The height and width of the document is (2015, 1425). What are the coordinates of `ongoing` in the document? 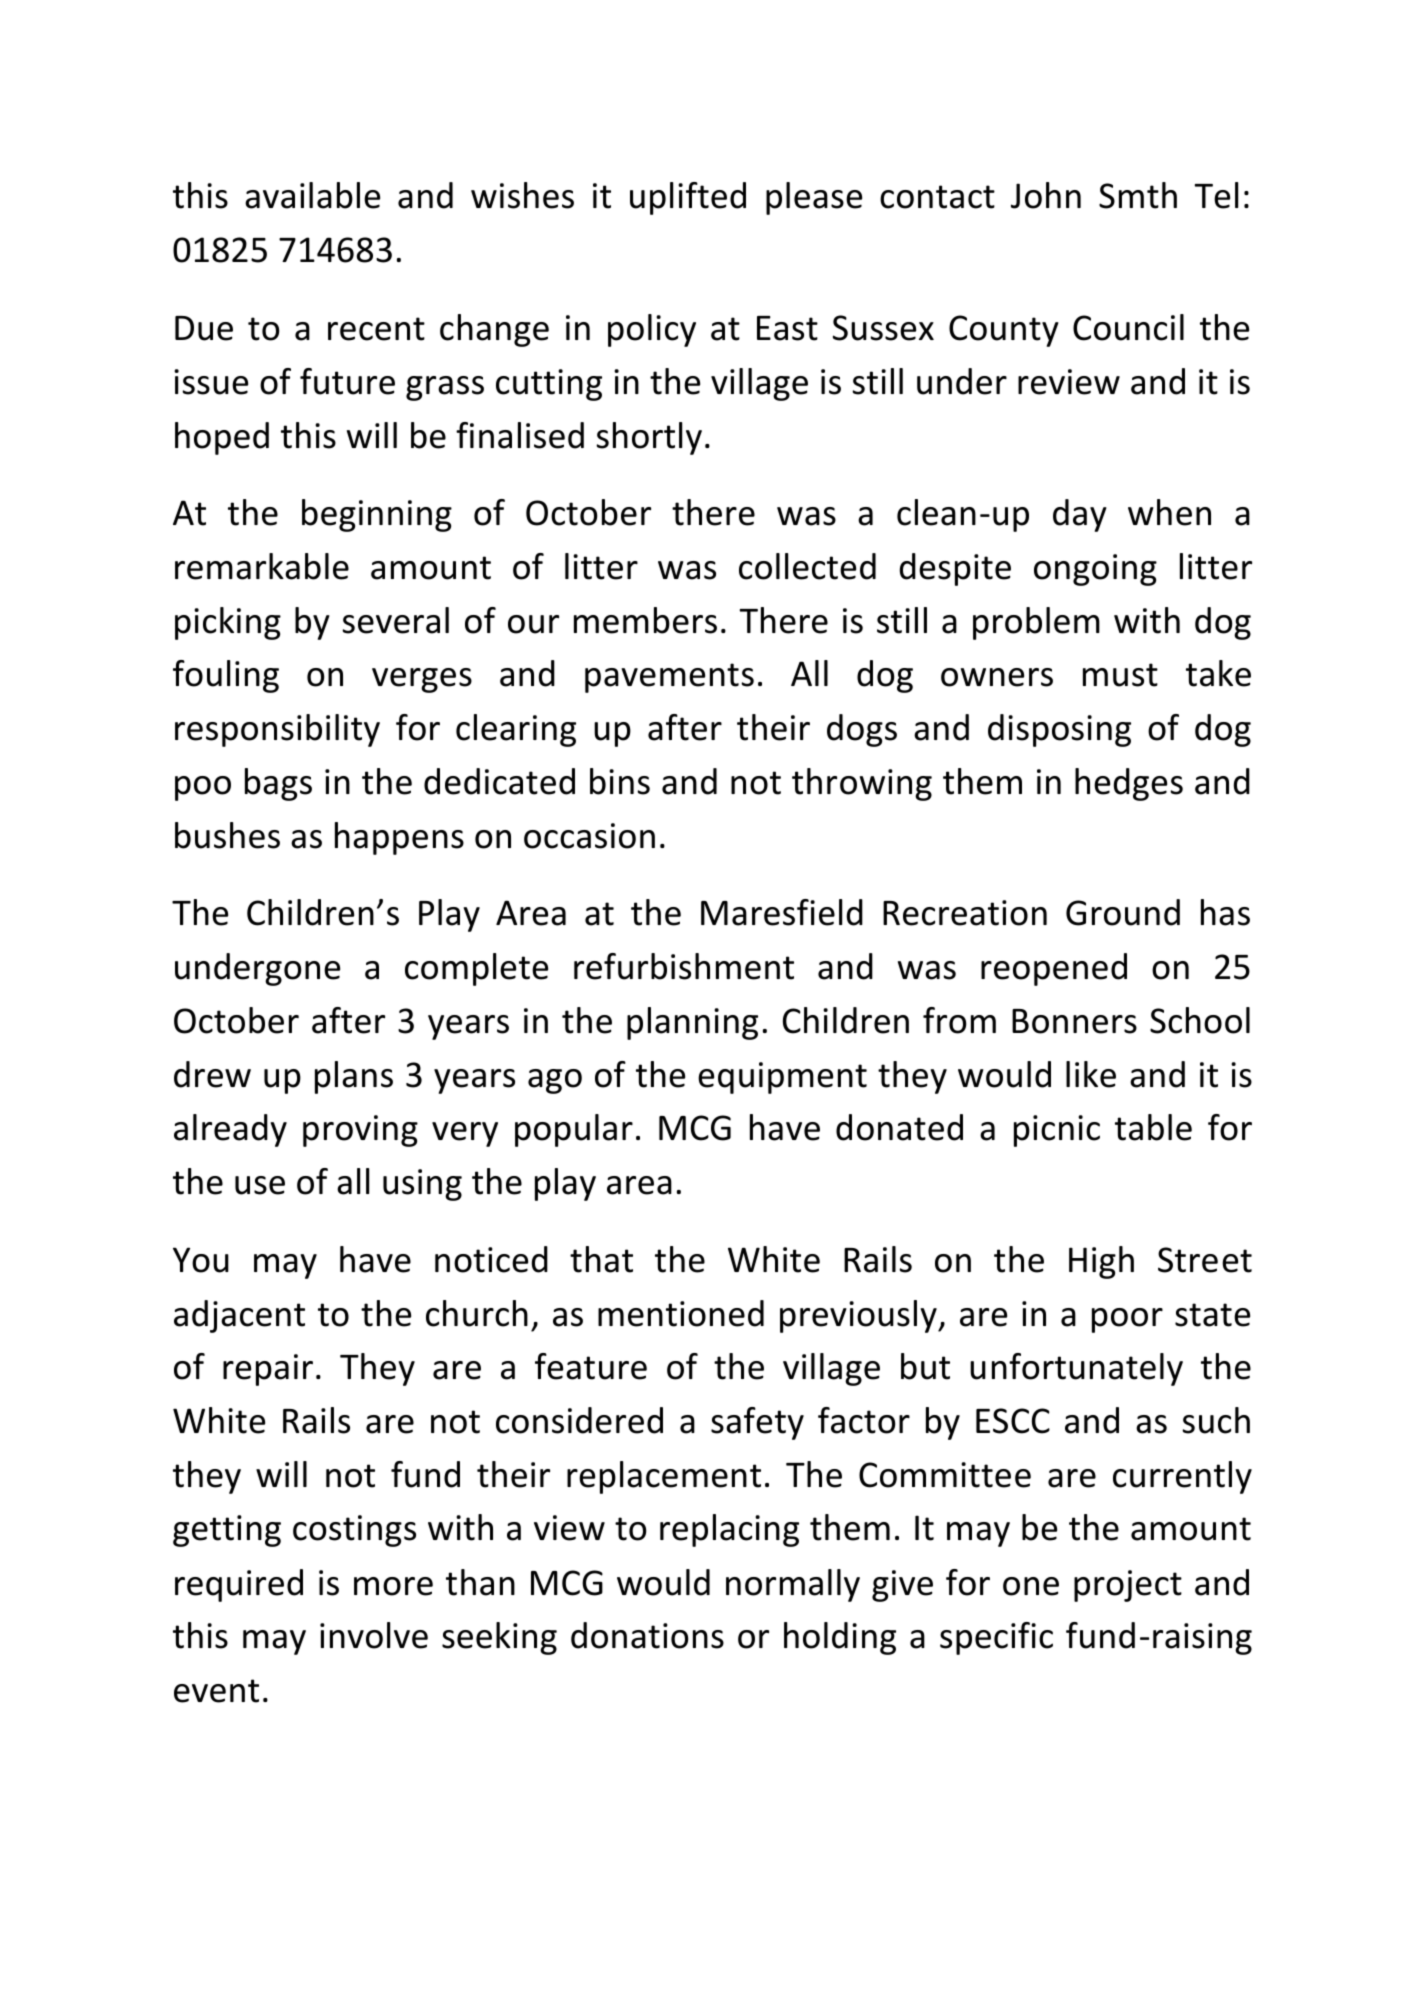 It's located at (1095, 570).
